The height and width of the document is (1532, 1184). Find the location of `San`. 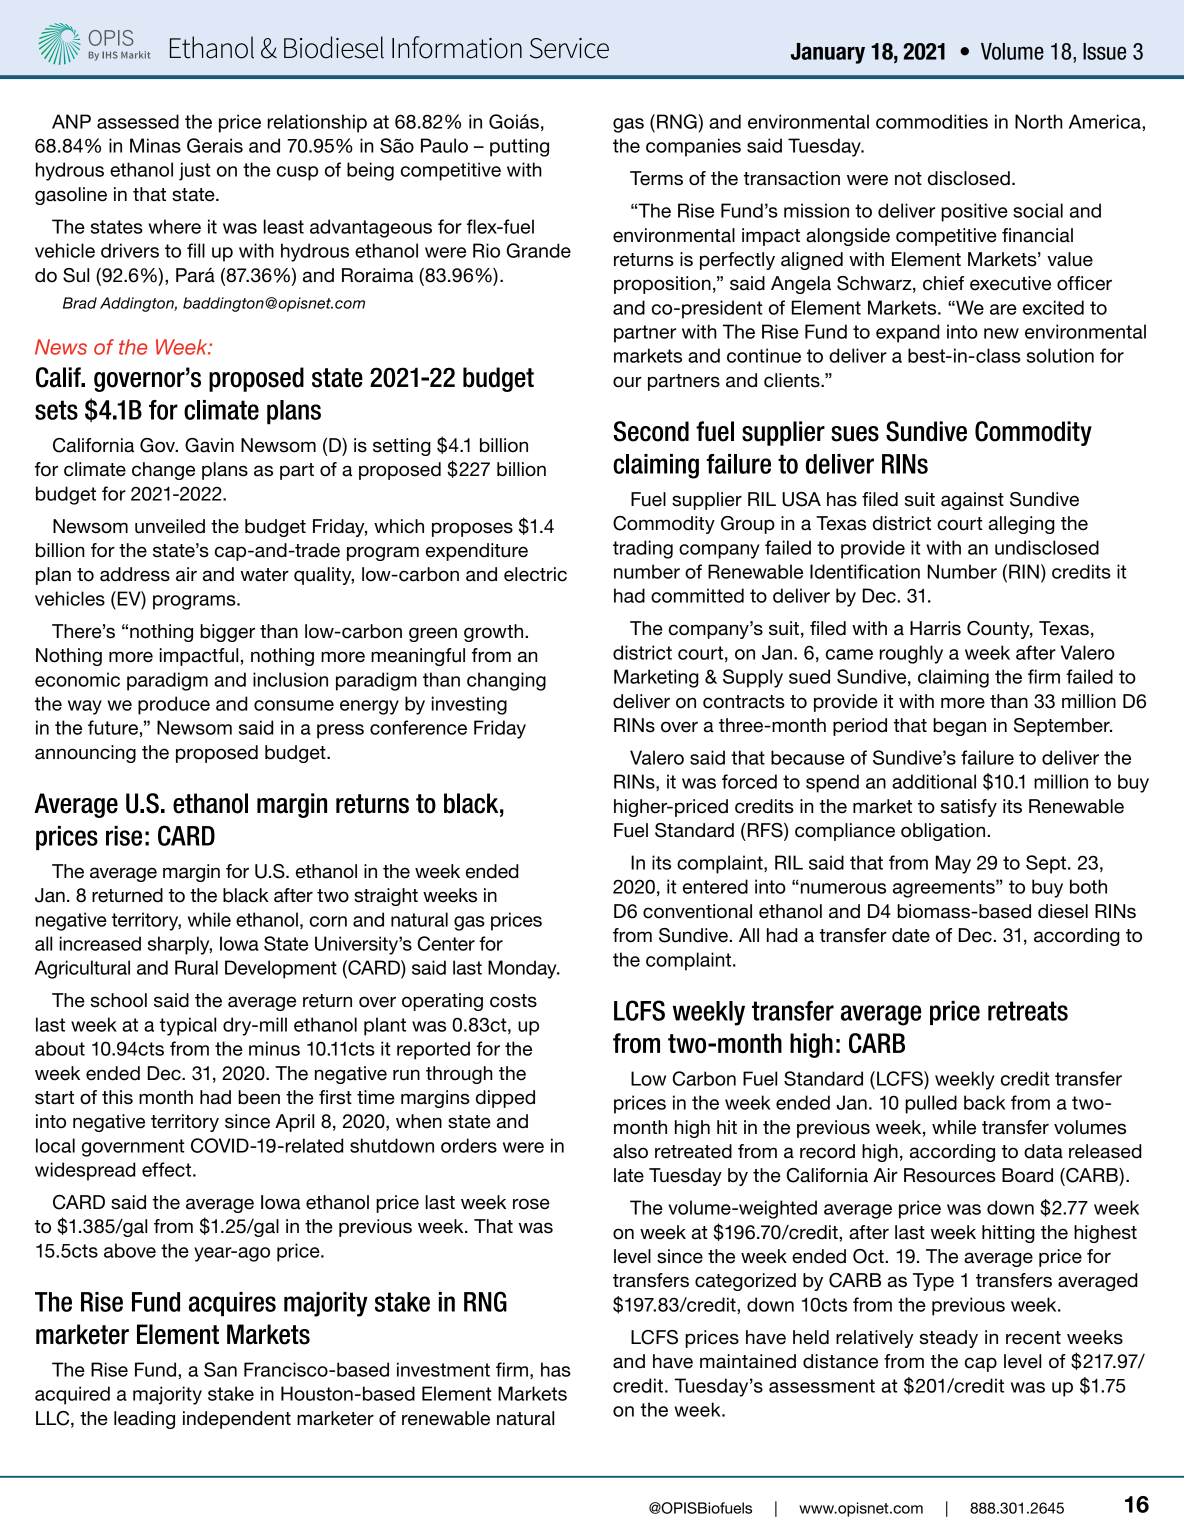

San is located at coordinates (220, 1369).
